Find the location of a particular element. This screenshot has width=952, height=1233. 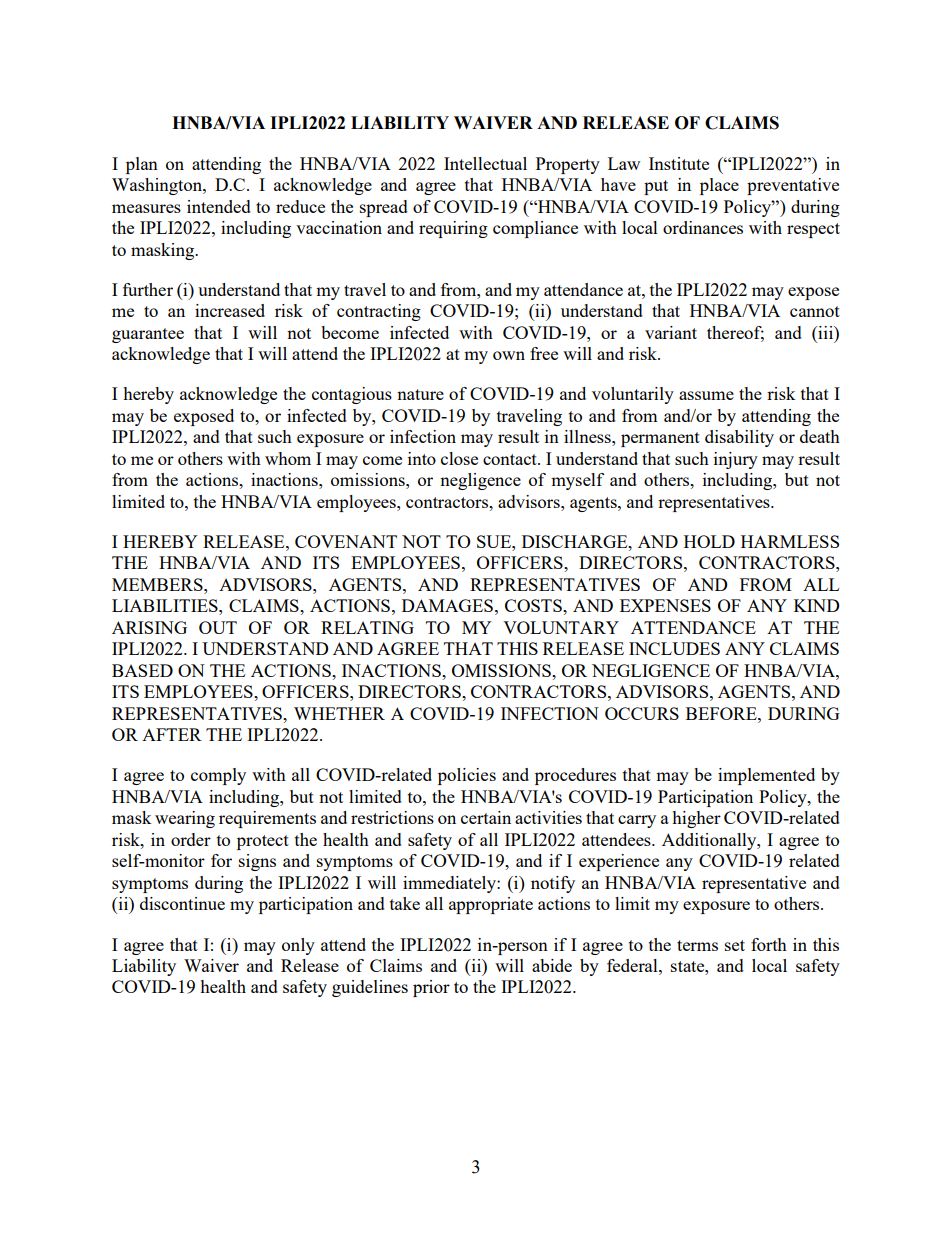

OUT is located at coordinates (218, 627).
